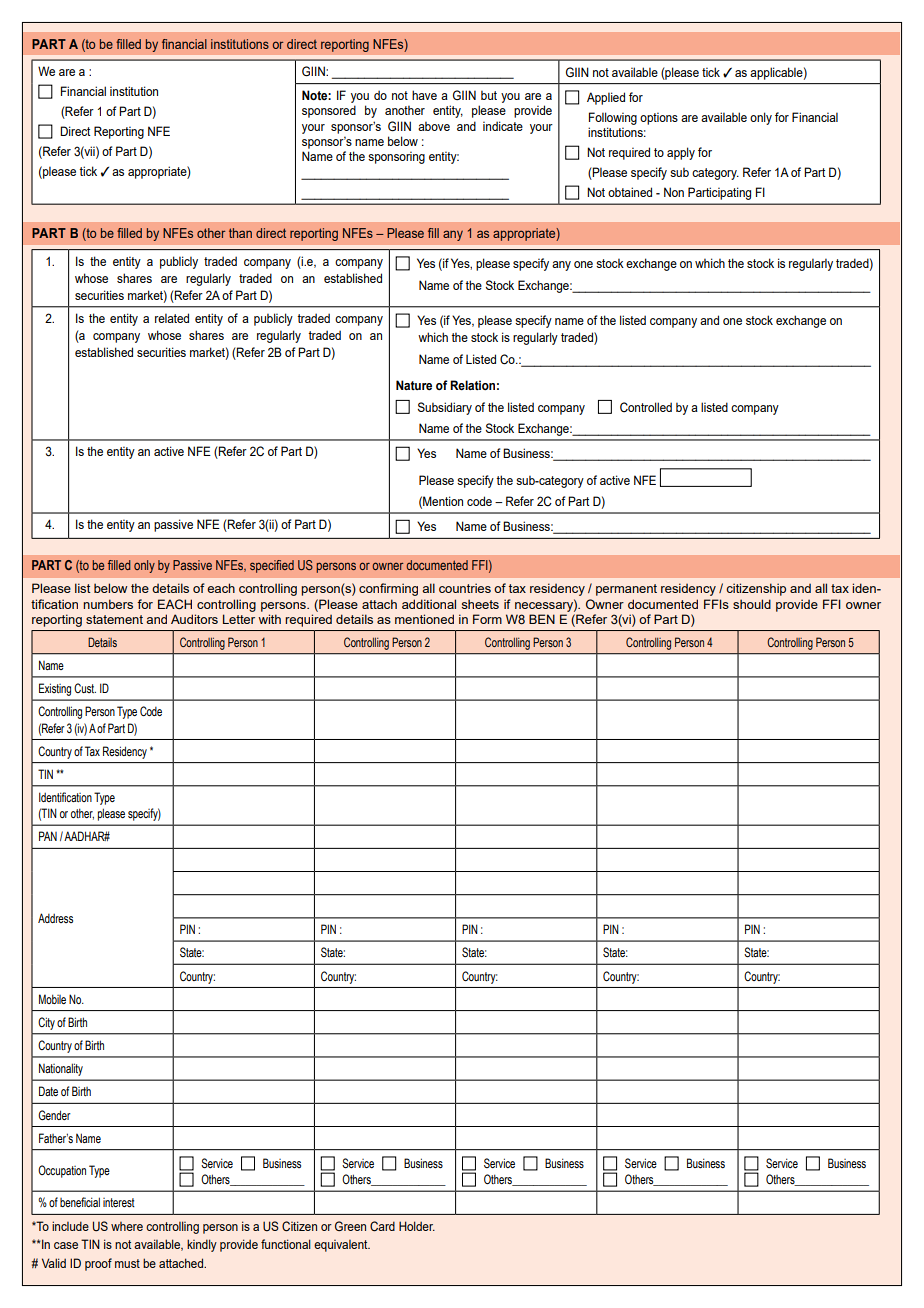 The image size is (924, 1308). Describe the element at coordinates (434, 126) in the document. I see `above` at that location.
